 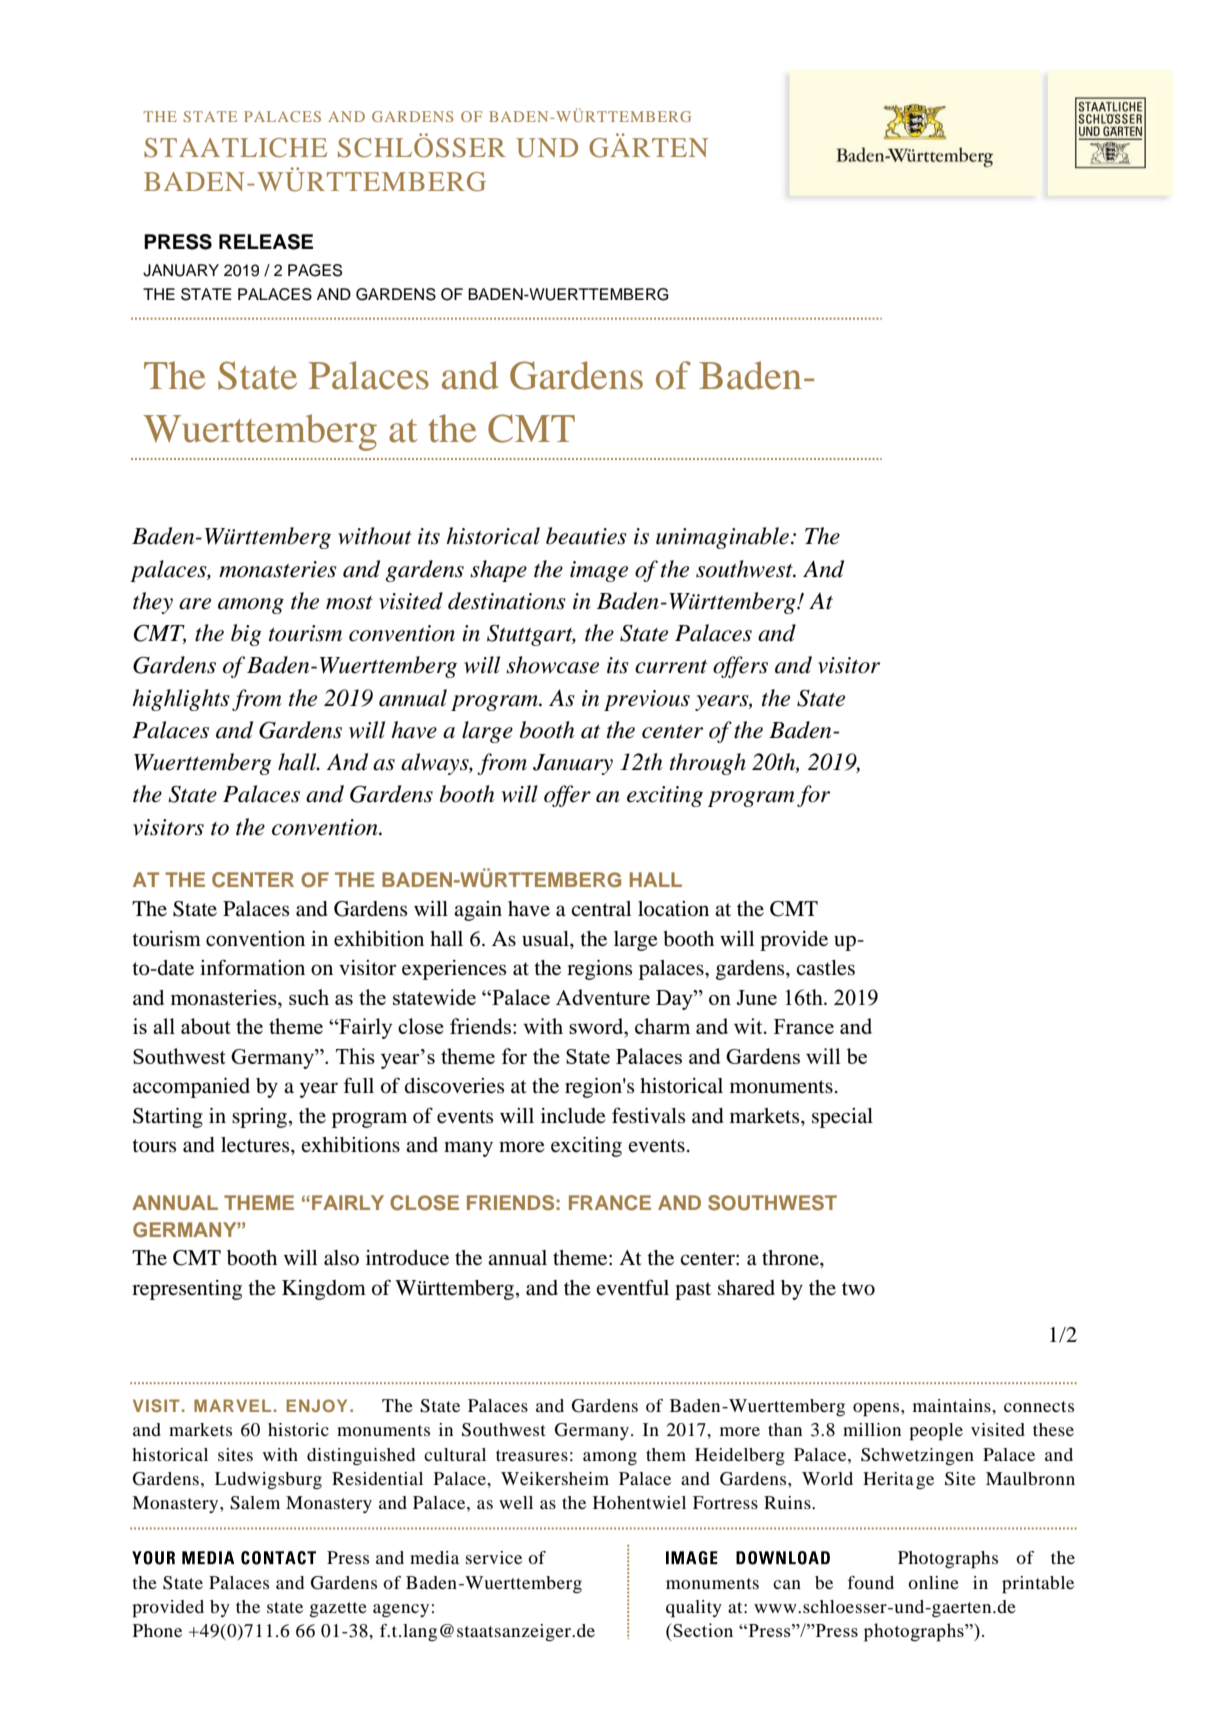 What do you see at coordinates (573, 1116) in the document?
I see `include` at bounding box center [573, 1116].
